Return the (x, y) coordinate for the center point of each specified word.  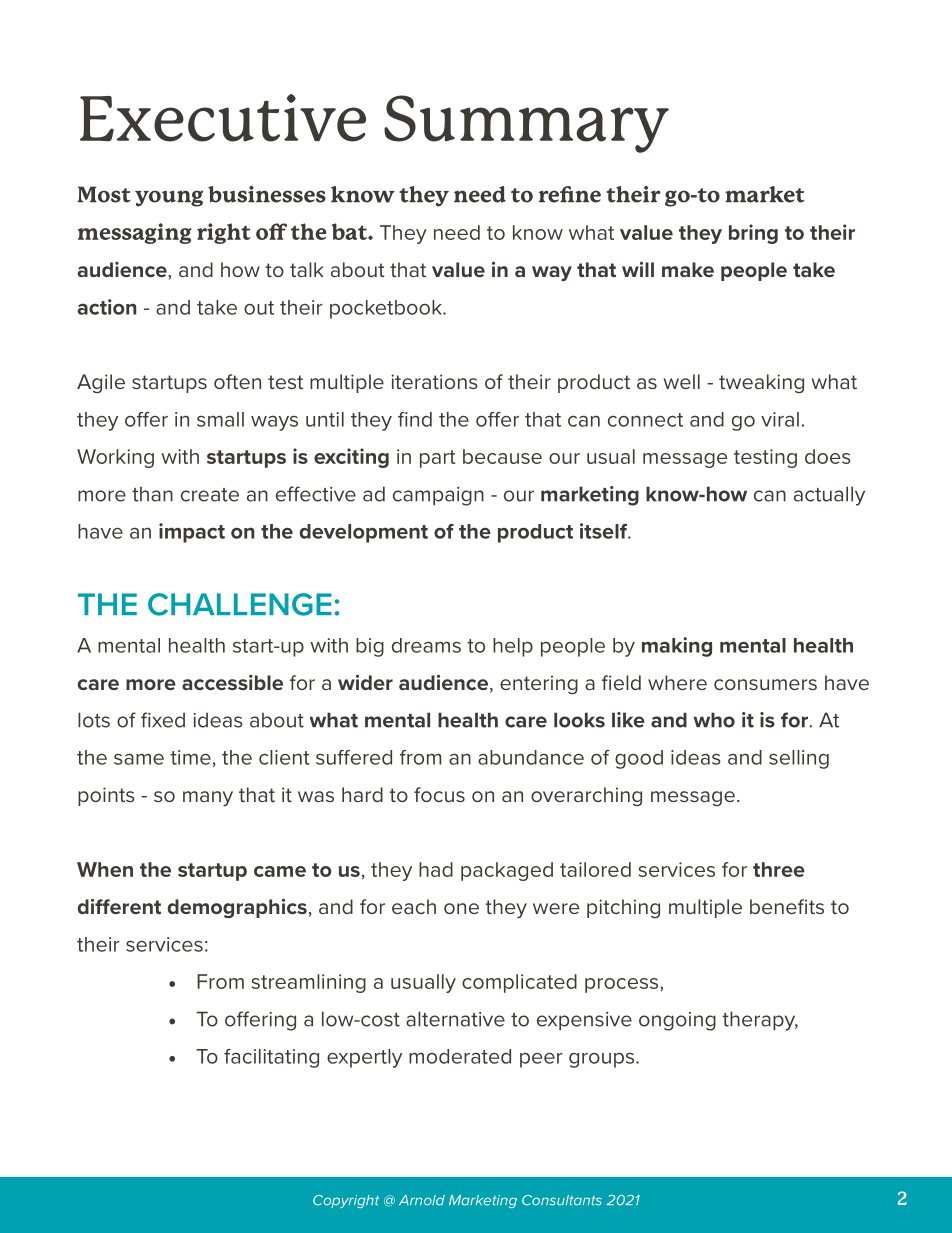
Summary (526, 124)
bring (753, 234)
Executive (223, 118)
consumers (765, 684)
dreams (426, 645)
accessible (232, 682)
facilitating (271, 1058)
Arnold (422, 1200)
